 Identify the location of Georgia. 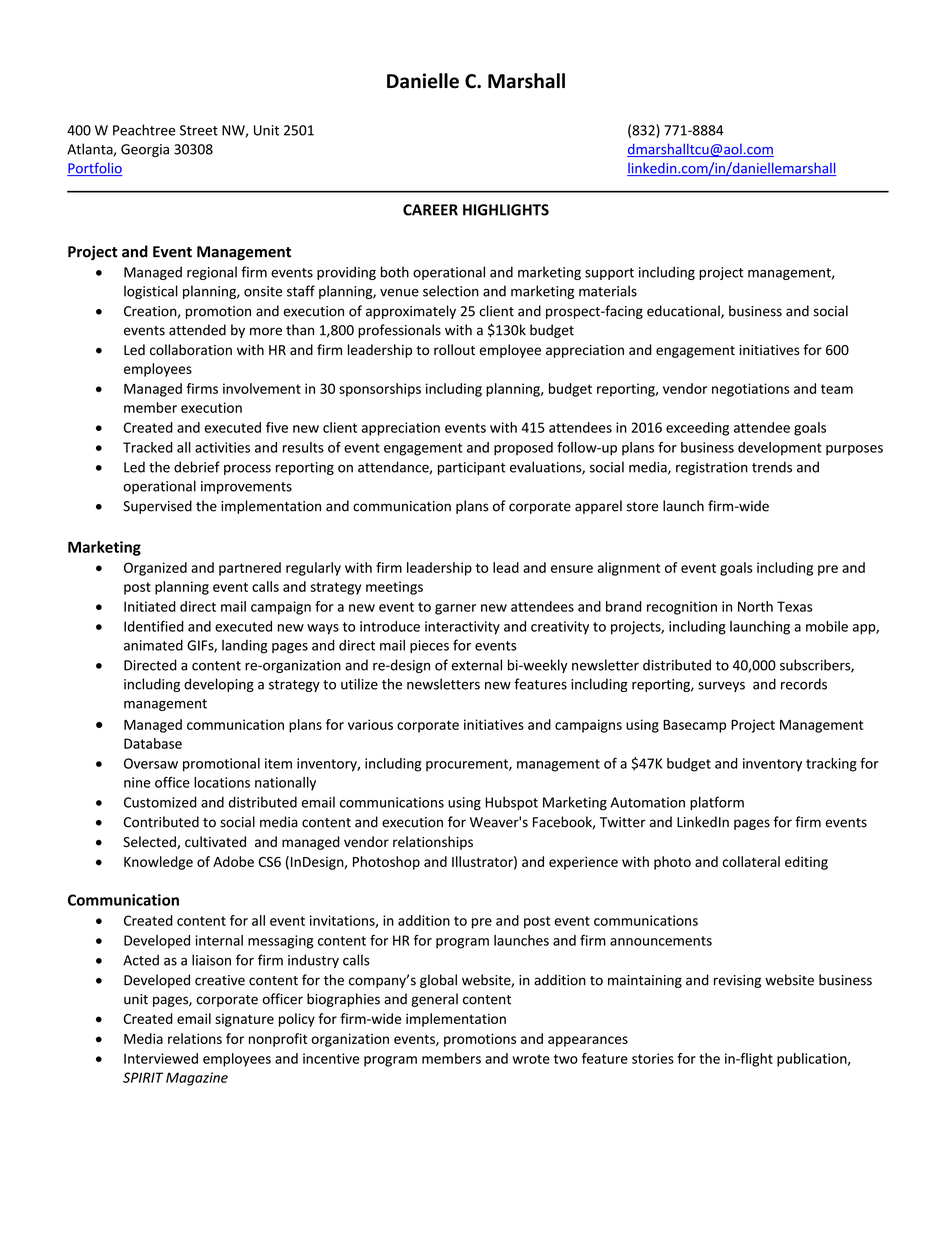
(145, 150).
